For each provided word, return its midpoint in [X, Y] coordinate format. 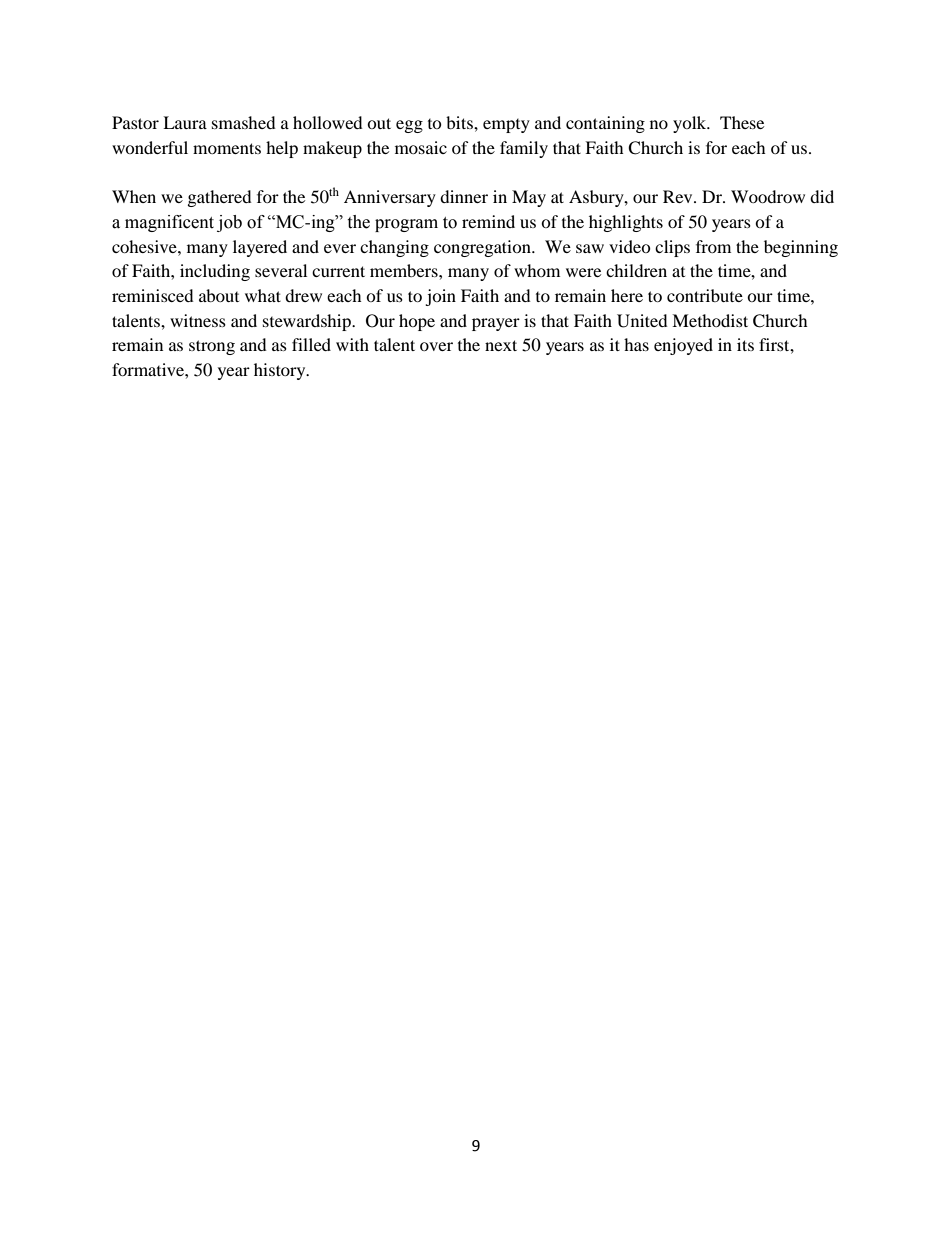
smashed [244, 122]
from [713, 246]
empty [506, 126]
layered [260, 248]
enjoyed [683, 346]
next [501, 345]
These [742, 122]
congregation [483, 248]
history [281, 371]
